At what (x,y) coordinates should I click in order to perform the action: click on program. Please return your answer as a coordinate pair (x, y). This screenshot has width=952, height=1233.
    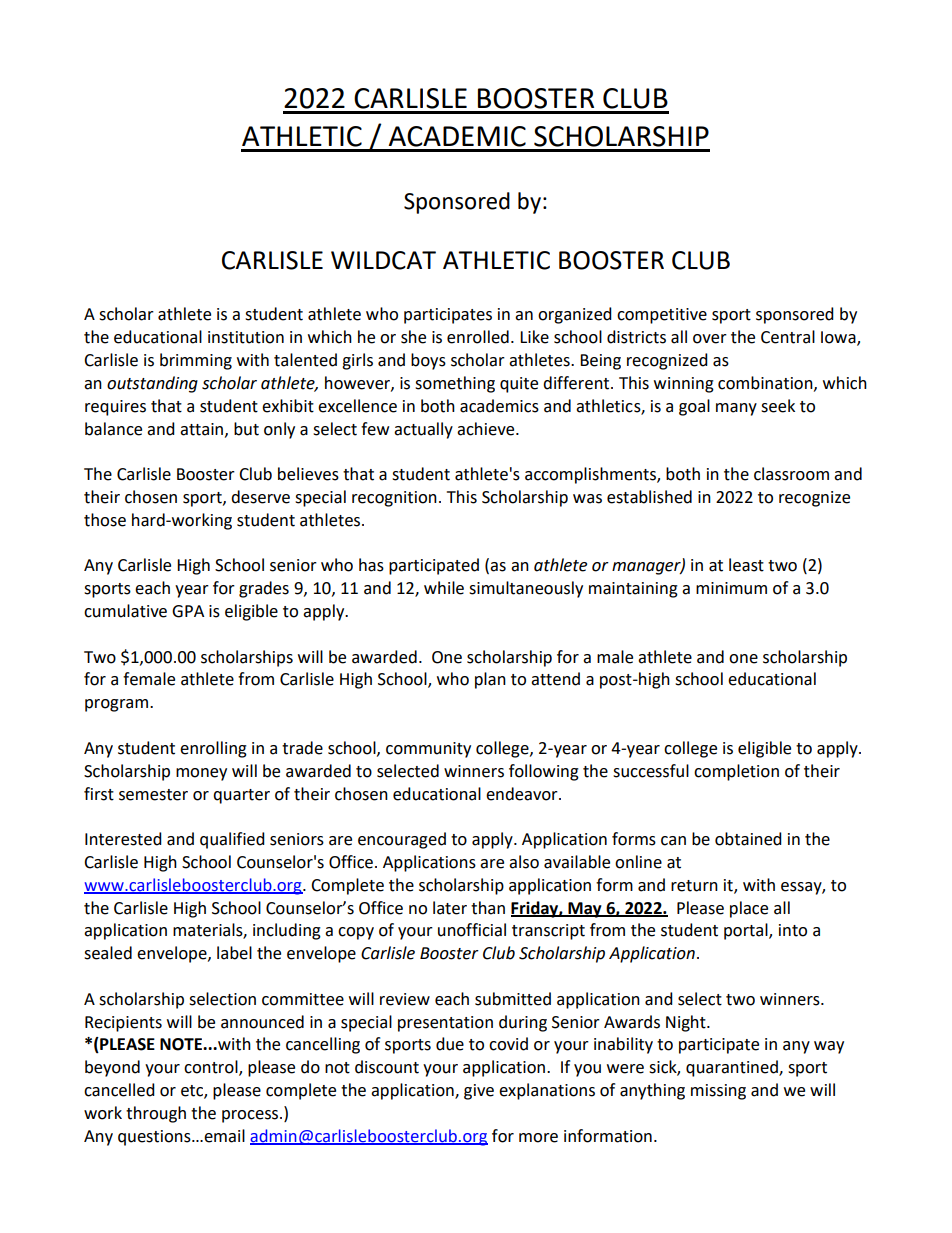
    Looking at the image, I should click on (118, 705).
